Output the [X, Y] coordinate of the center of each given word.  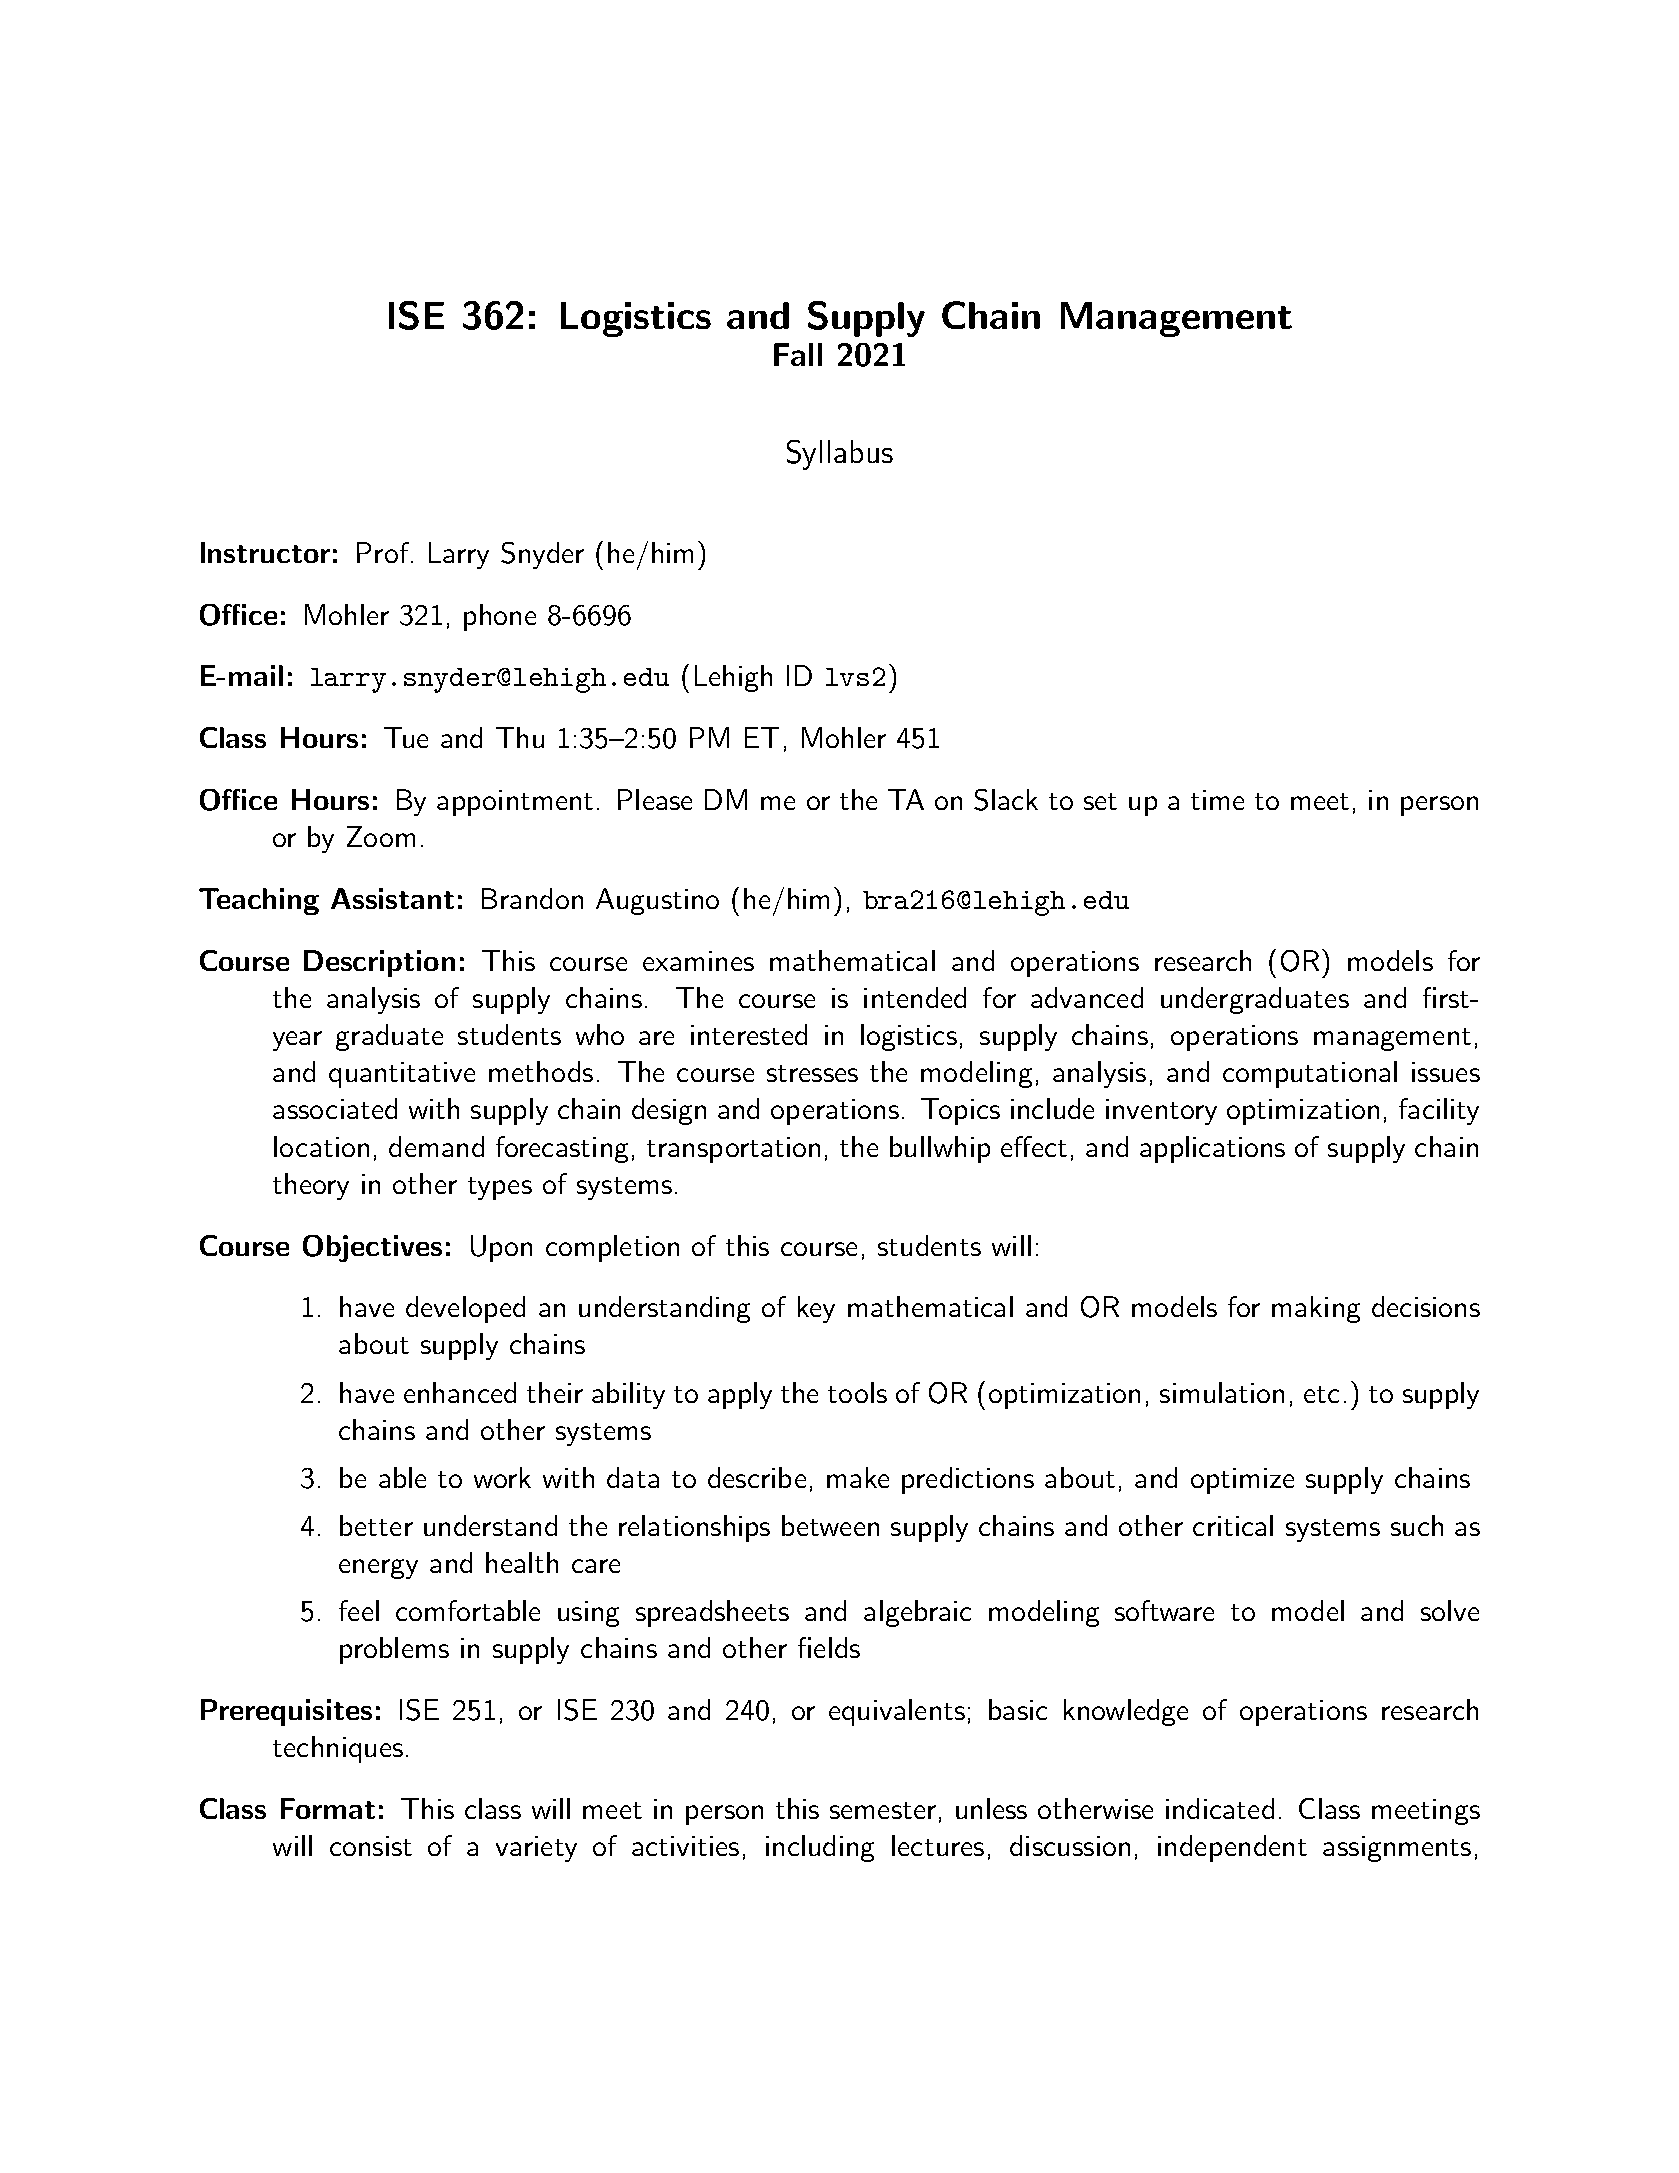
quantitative [402, 1075]
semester [883, 1810]
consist [371, 1846]
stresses [812, 1073]
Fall [798, 354]
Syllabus [840, 455]
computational [1310, 1074]
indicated [1220, 1808]
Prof [384, 552]
